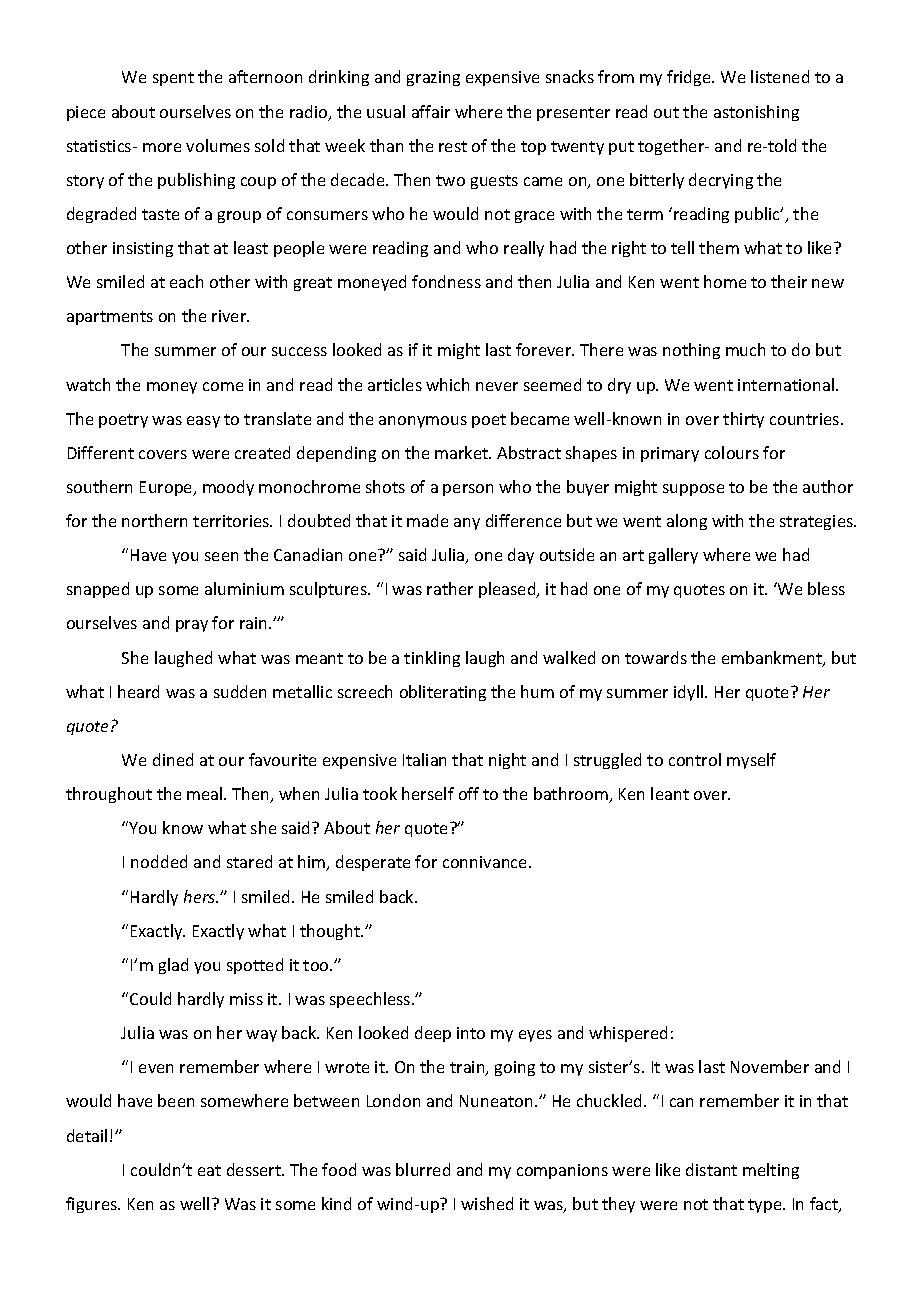 This screenshot has height=1308, width=924. I want to click on fondness, so click(446, 281).
